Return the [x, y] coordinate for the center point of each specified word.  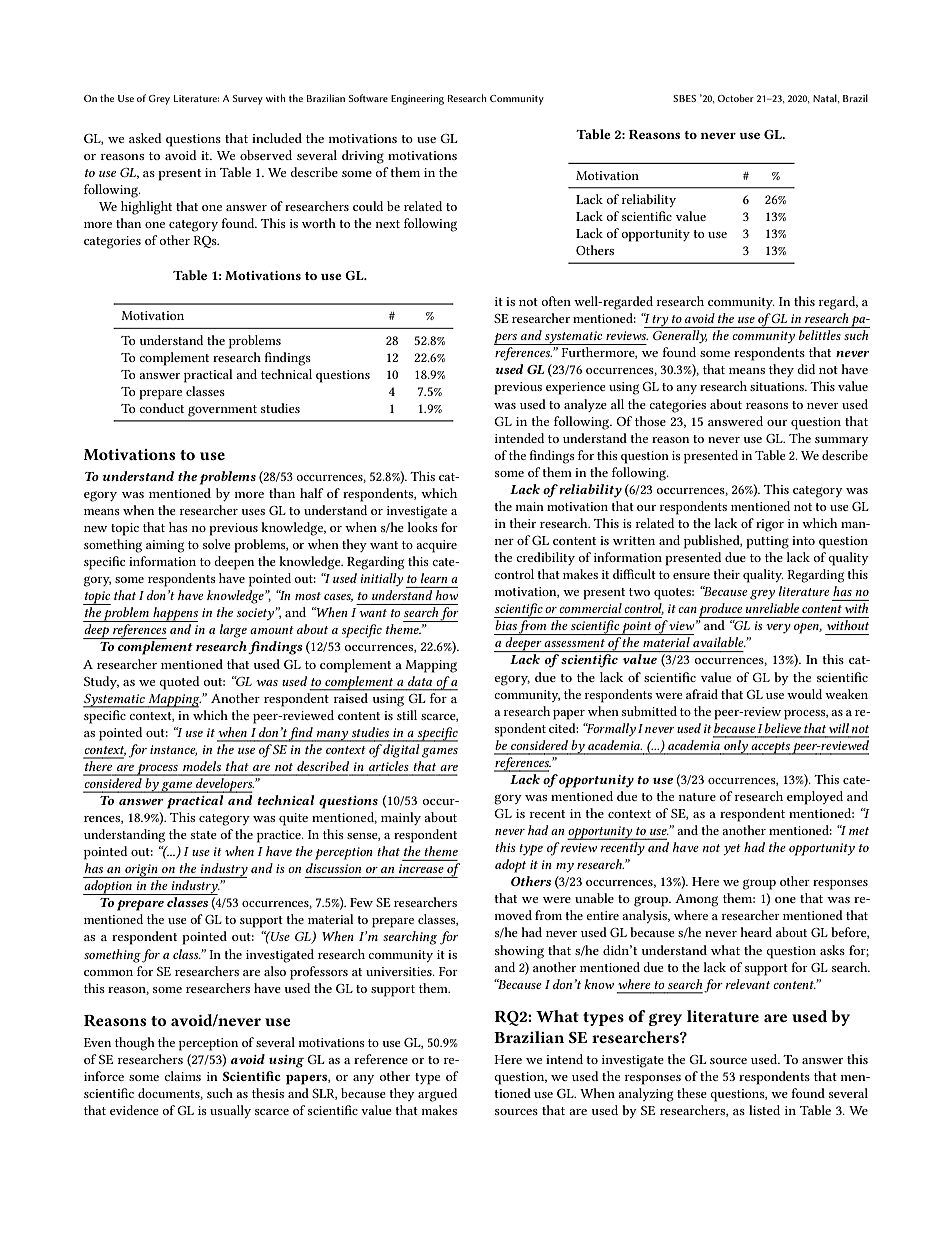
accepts [770, 748]
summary [842, 441]
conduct [161, 408]
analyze [585, 405]
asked [145, 138]
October [735, 98]
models [202, 766]
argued [437, 1095]
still [407, 715]
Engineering [417, 100]
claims [182, 1076]
